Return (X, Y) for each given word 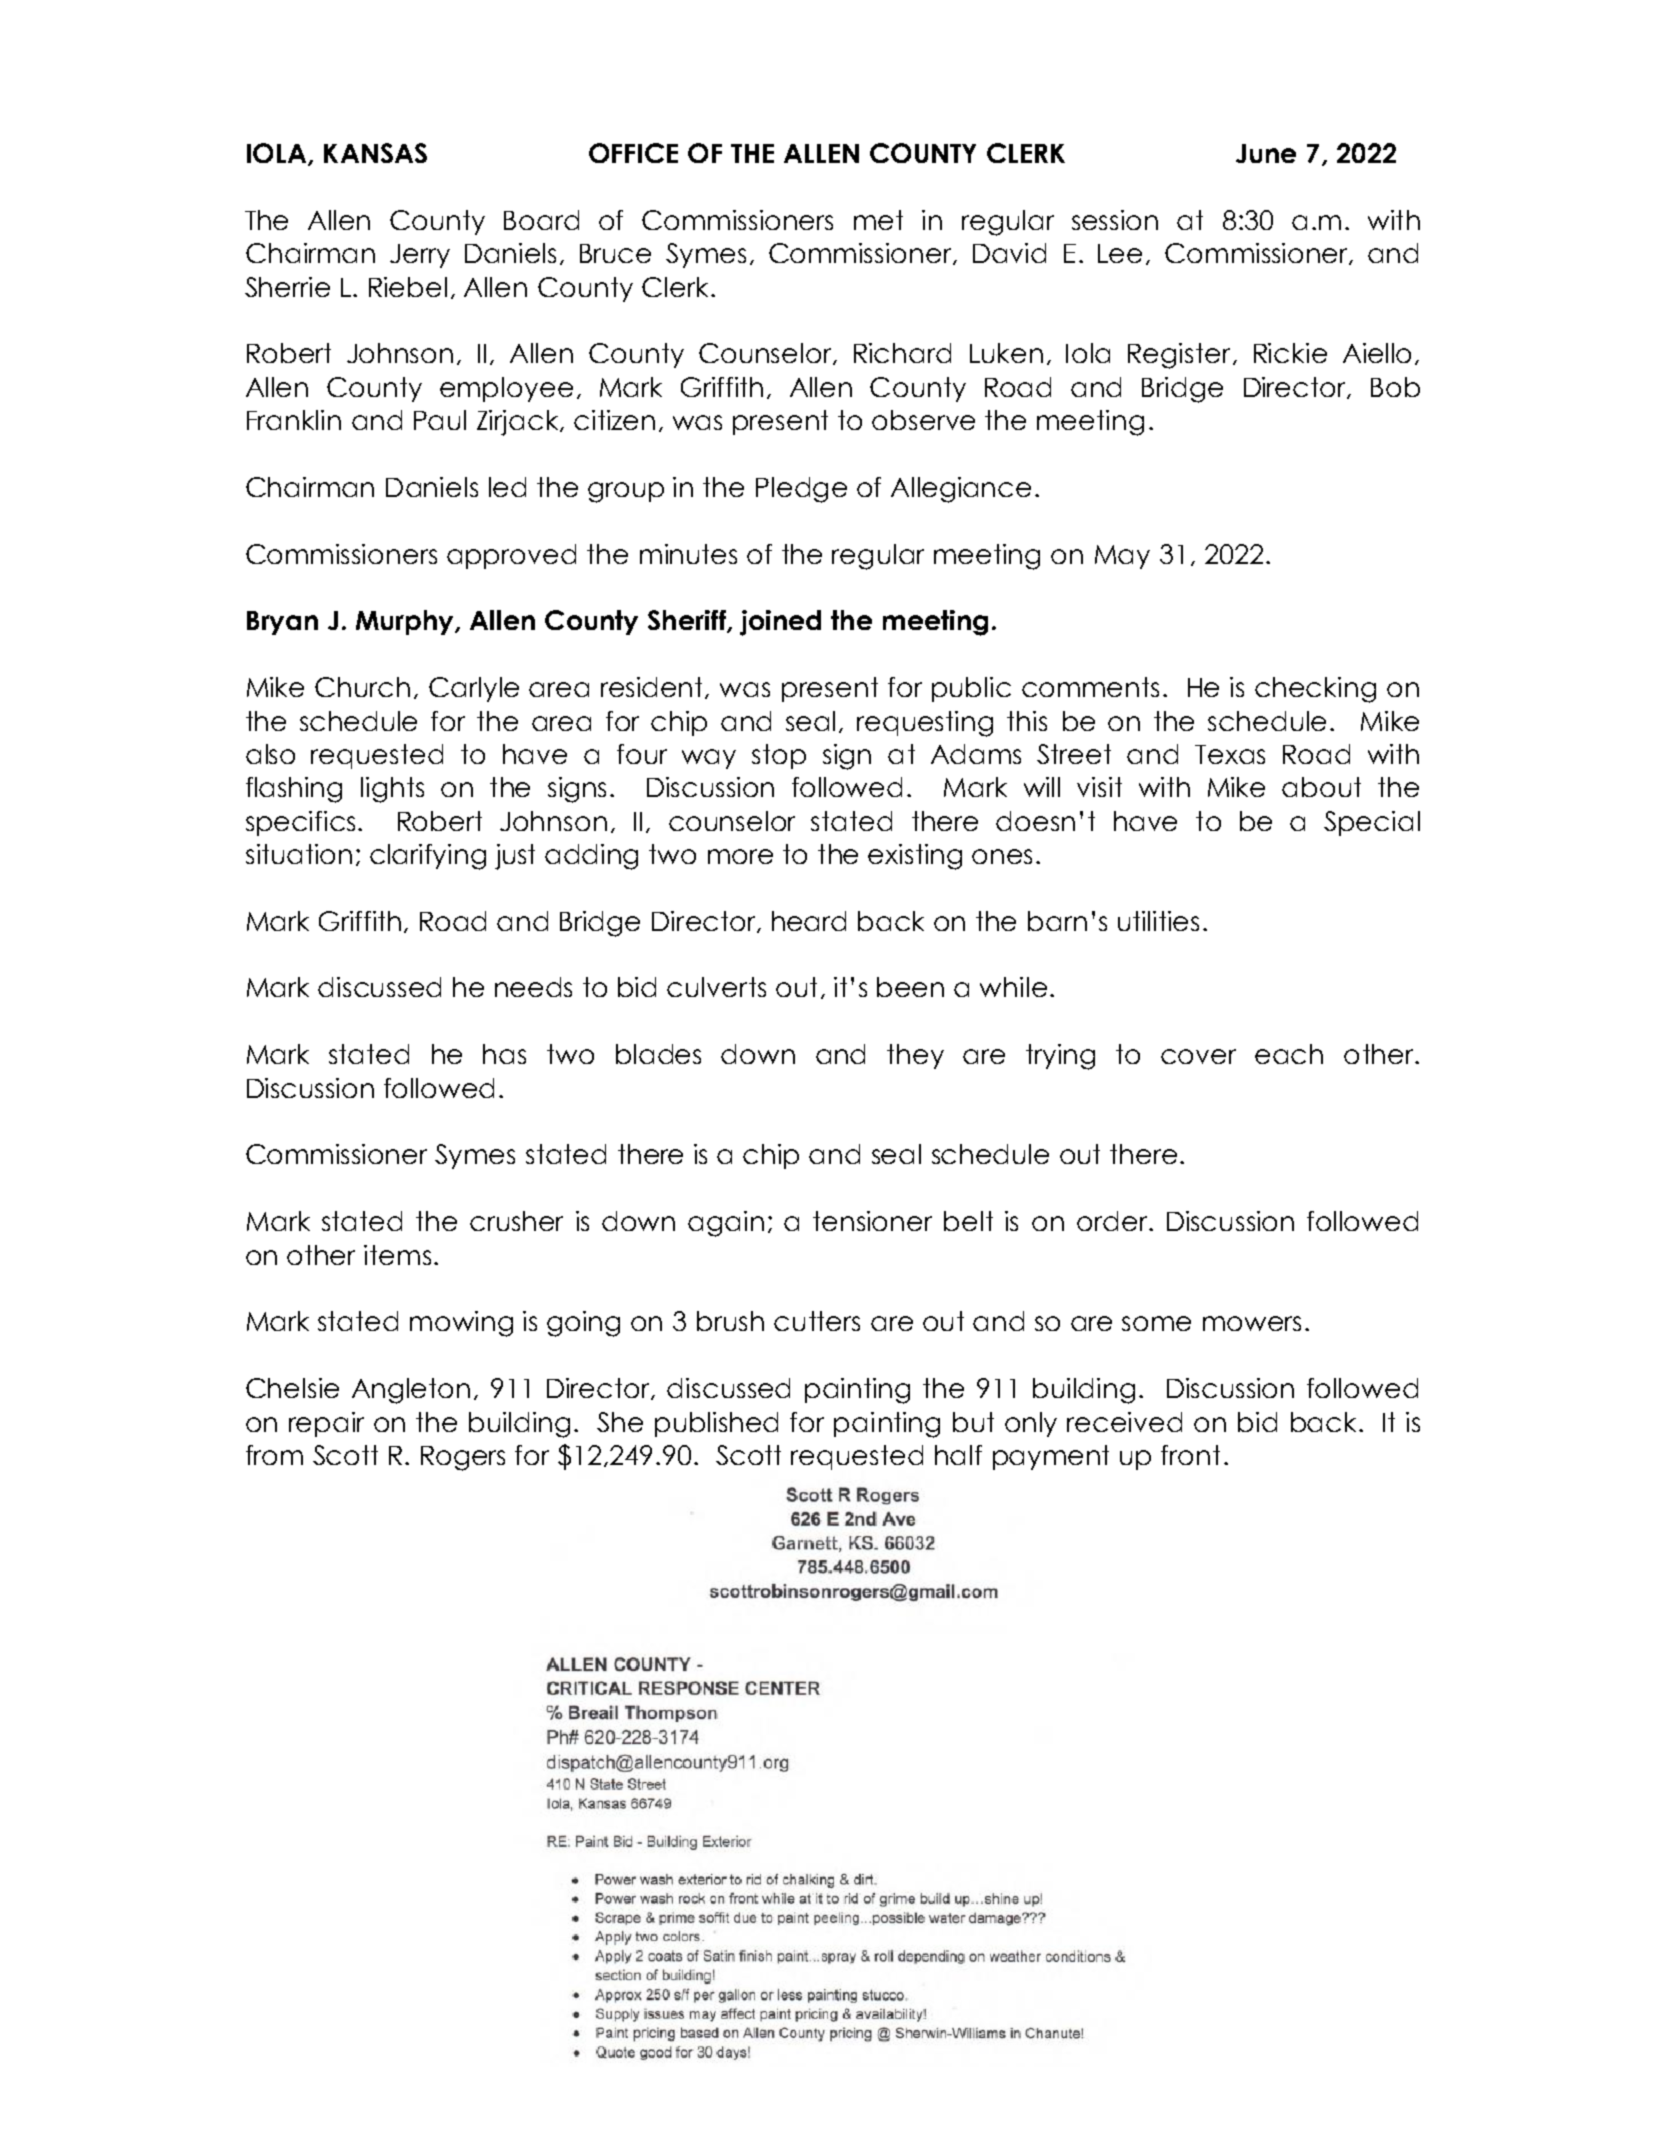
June (1266, 153)
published (716, 1424)
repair (326, 1424)
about (1321, 787)
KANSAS (375, 153)
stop (779, 756)
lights (392, 790)
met (878, 220)
